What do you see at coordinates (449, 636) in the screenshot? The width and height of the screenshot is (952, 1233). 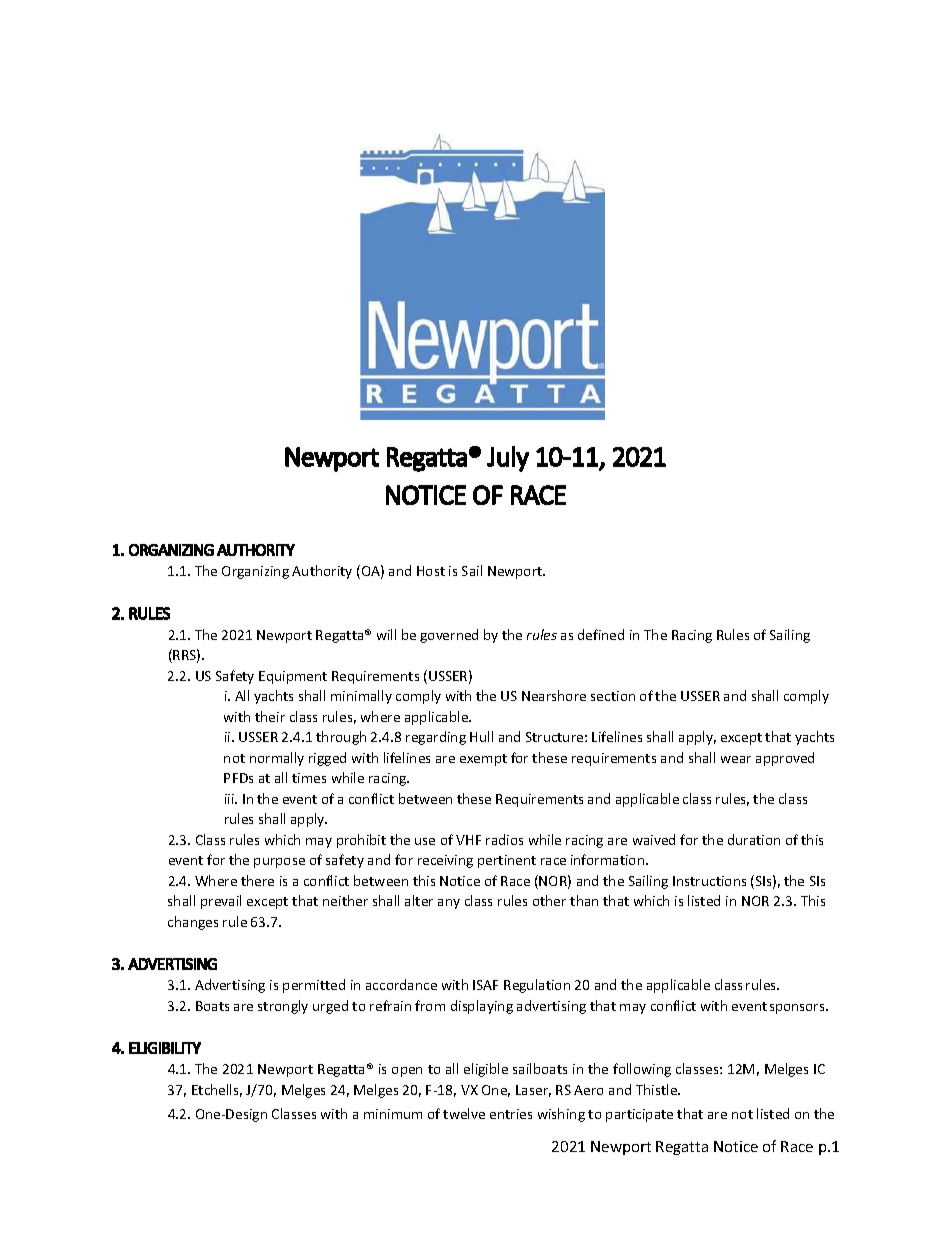 I see `governed` at bounding box center [449, 636].
